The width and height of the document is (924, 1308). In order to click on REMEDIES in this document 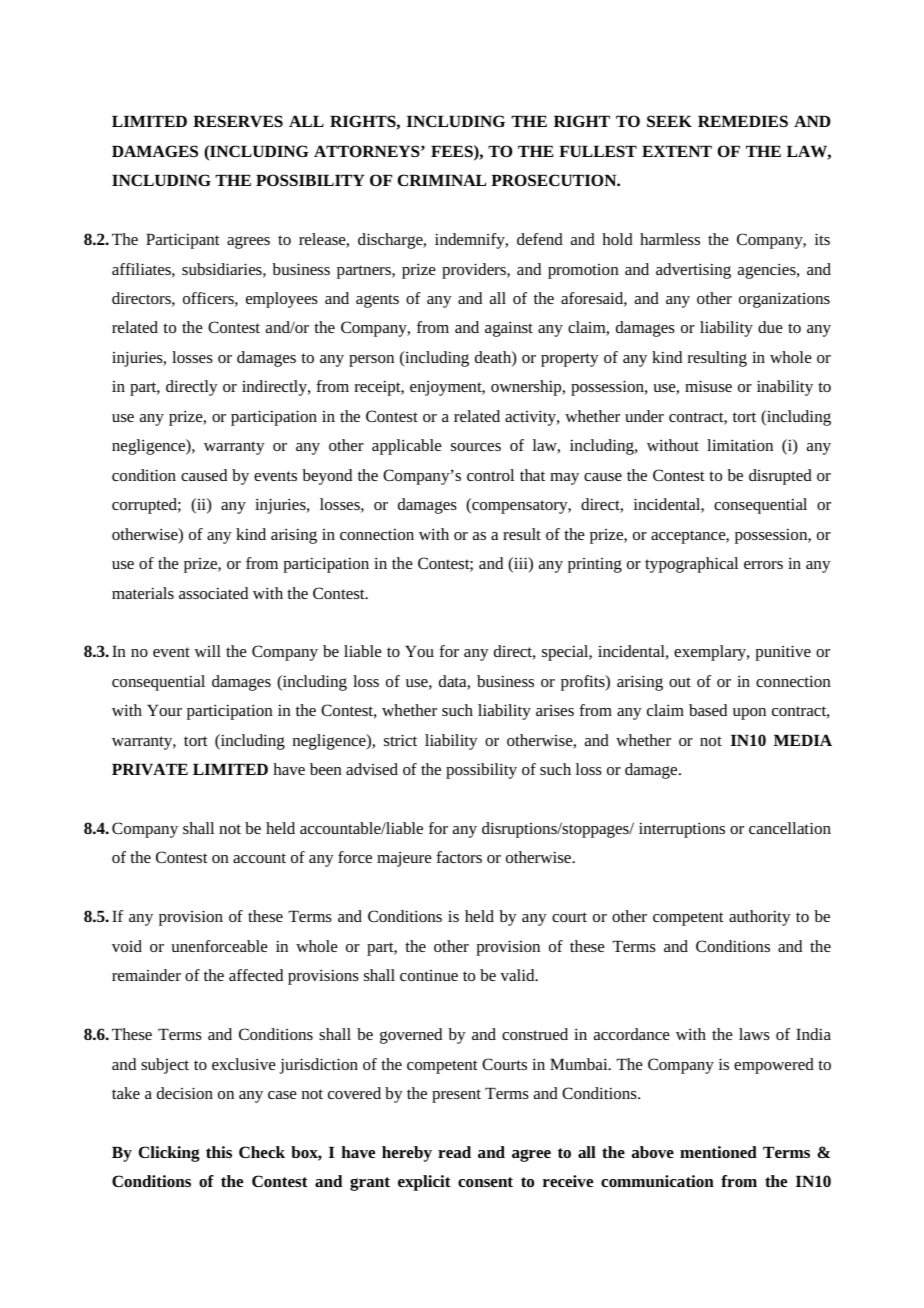, I will do `click(743, 121)`.
